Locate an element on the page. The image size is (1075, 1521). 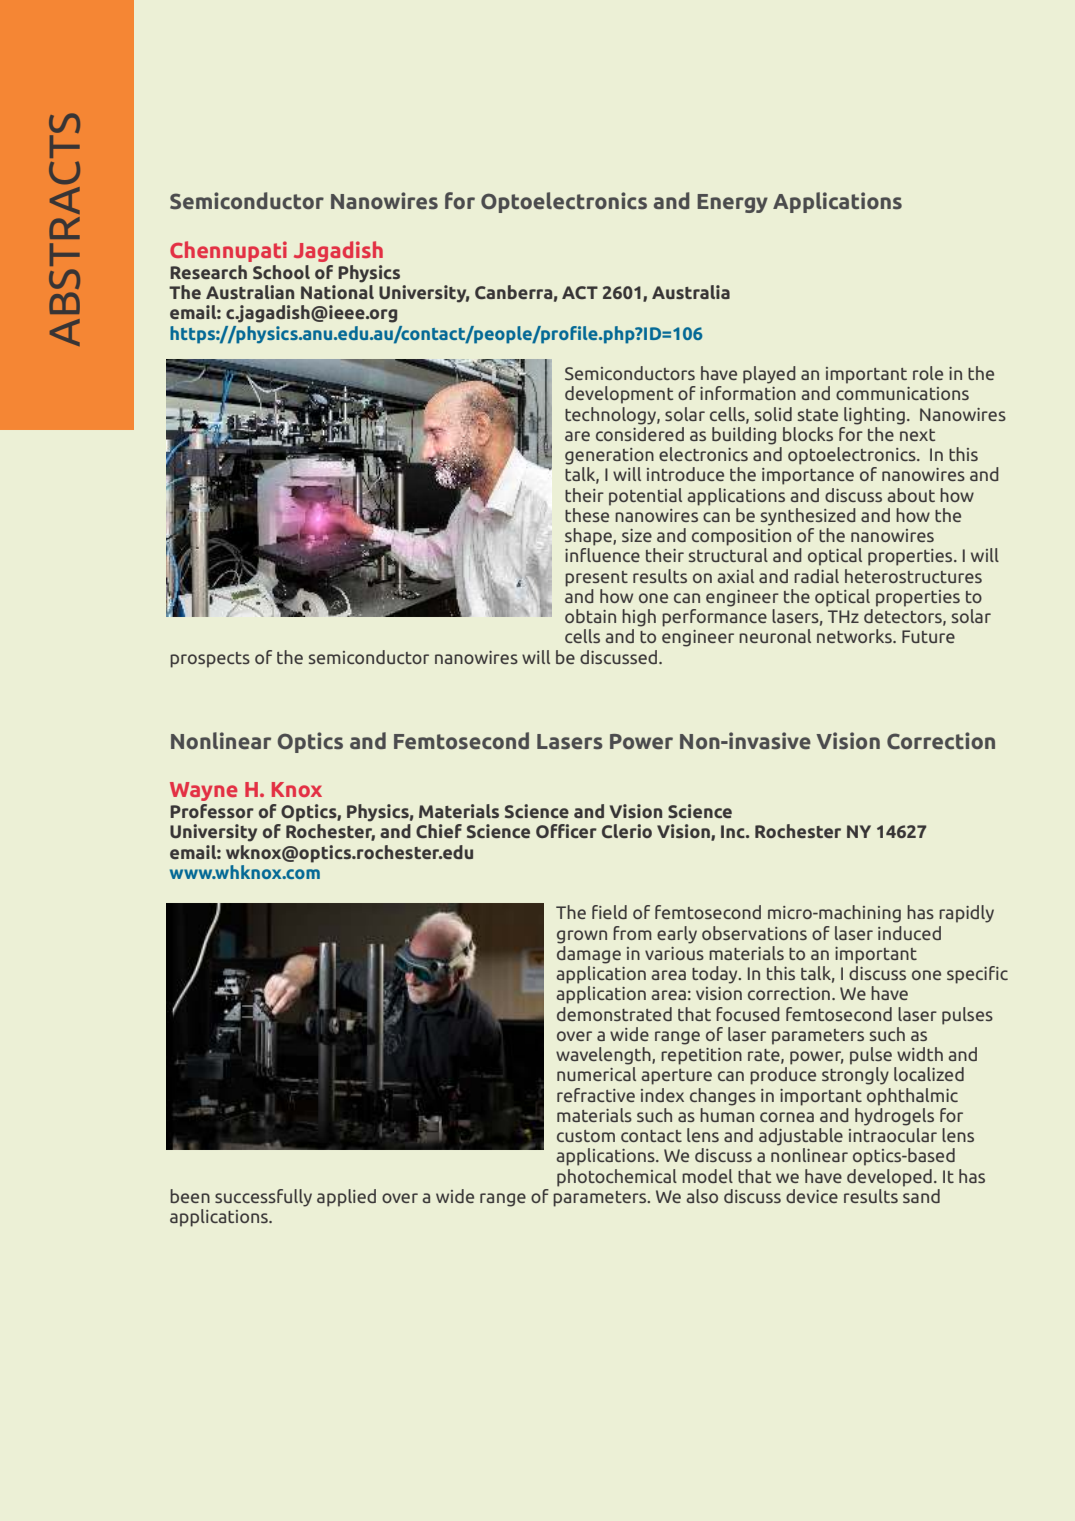
role is located at coordinates (928, 373).
